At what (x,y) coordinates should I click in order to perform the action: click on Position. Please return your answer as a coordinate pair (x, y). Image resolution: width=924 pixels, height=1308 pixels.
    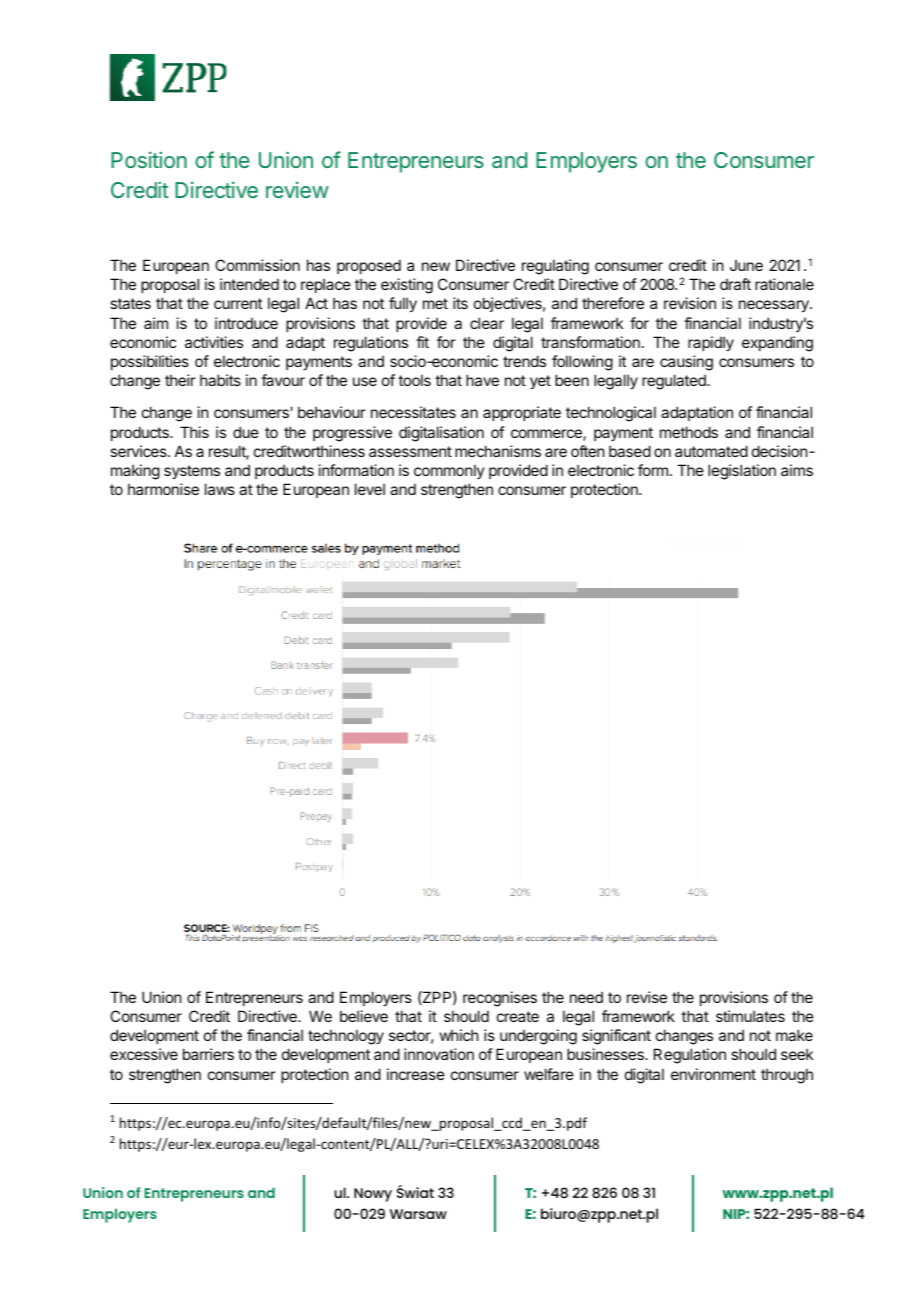
    Looking at the image, I should click on (149, 160).
